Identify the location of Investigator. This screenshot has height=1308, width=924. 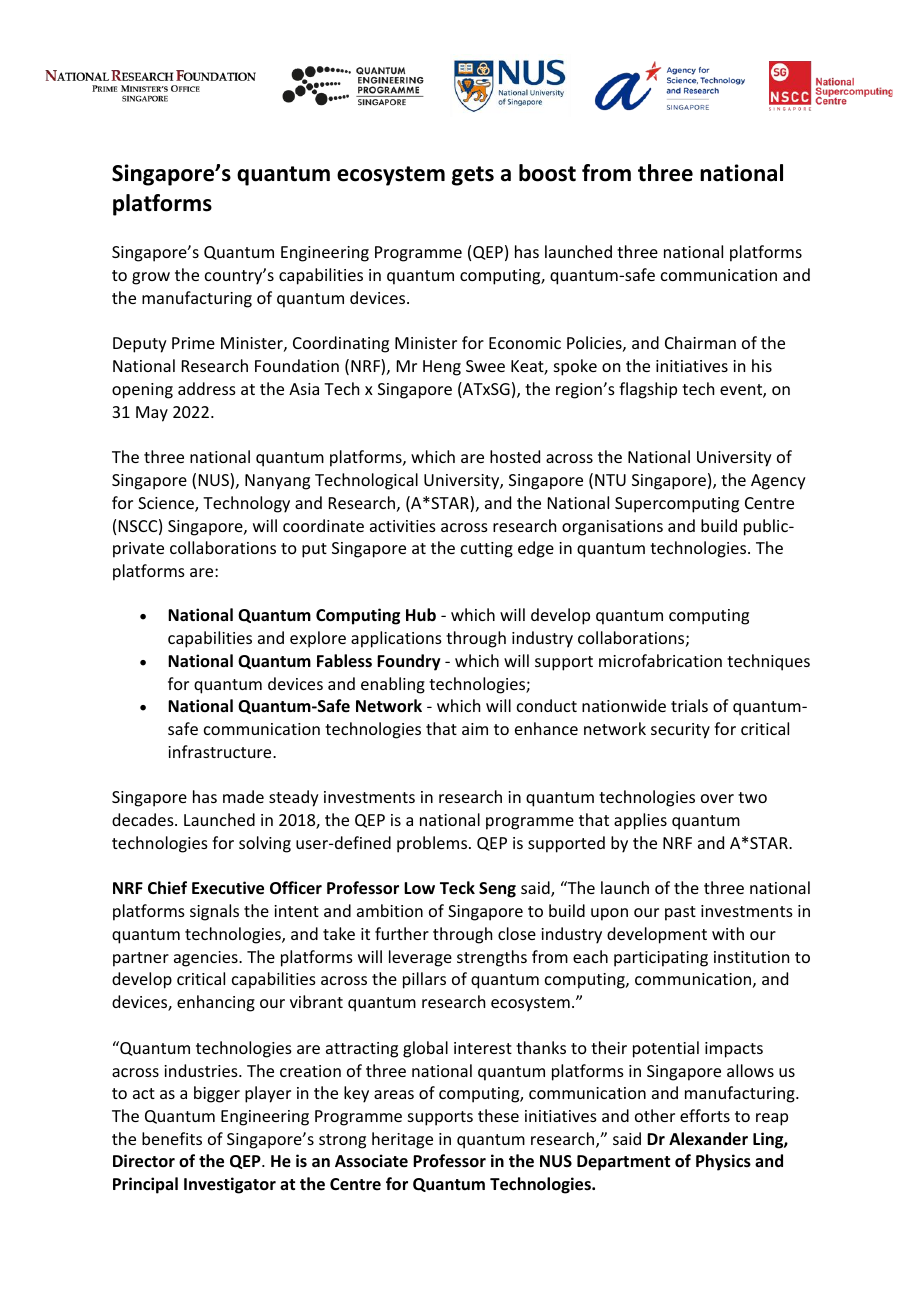
(230, 1185).
